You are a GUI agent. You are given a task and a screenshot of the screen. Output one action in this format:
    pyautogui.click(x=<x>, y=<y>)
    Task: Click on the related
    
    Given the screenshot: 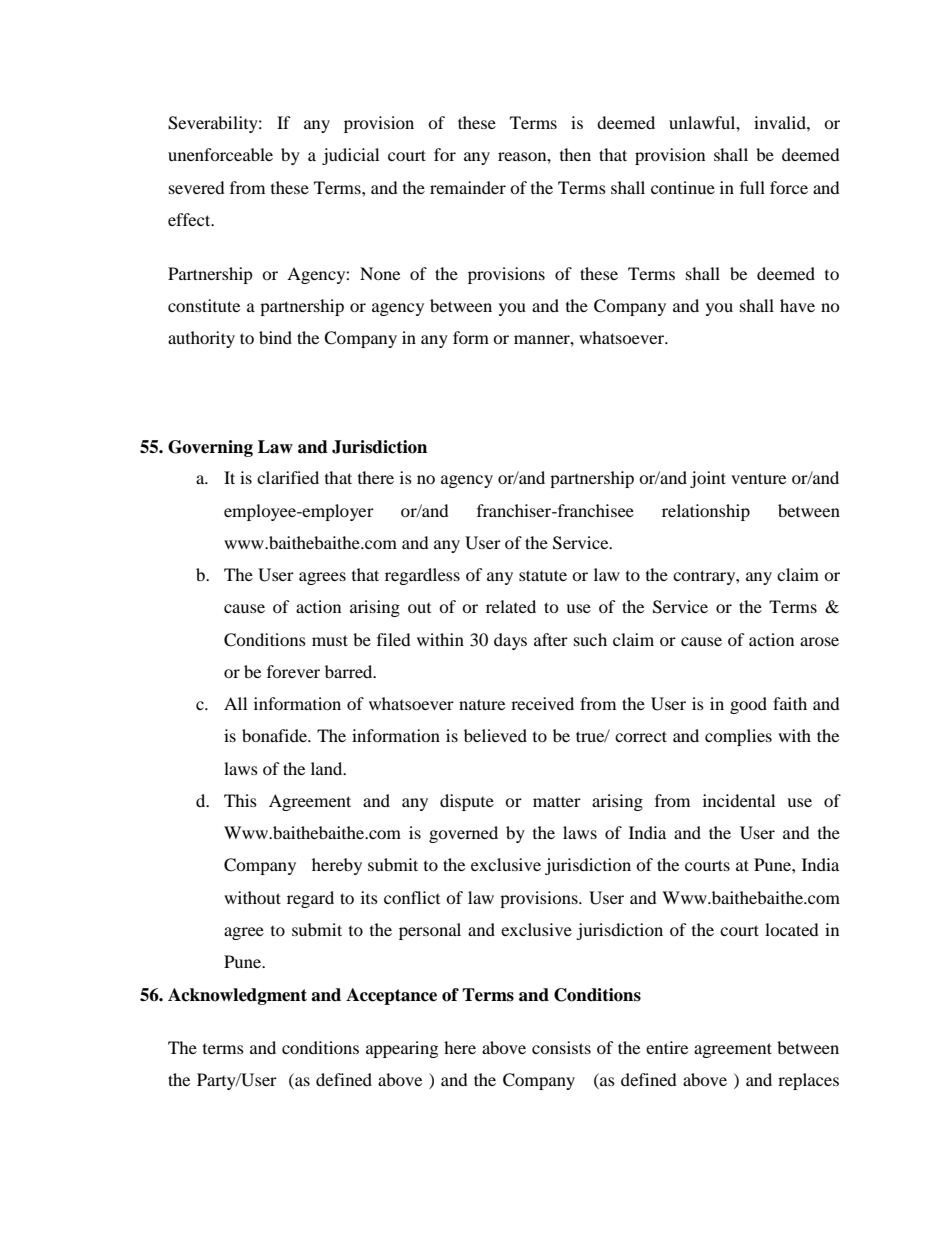 What is the action you would take?
    pyautogui.click(x=511, y=606)
